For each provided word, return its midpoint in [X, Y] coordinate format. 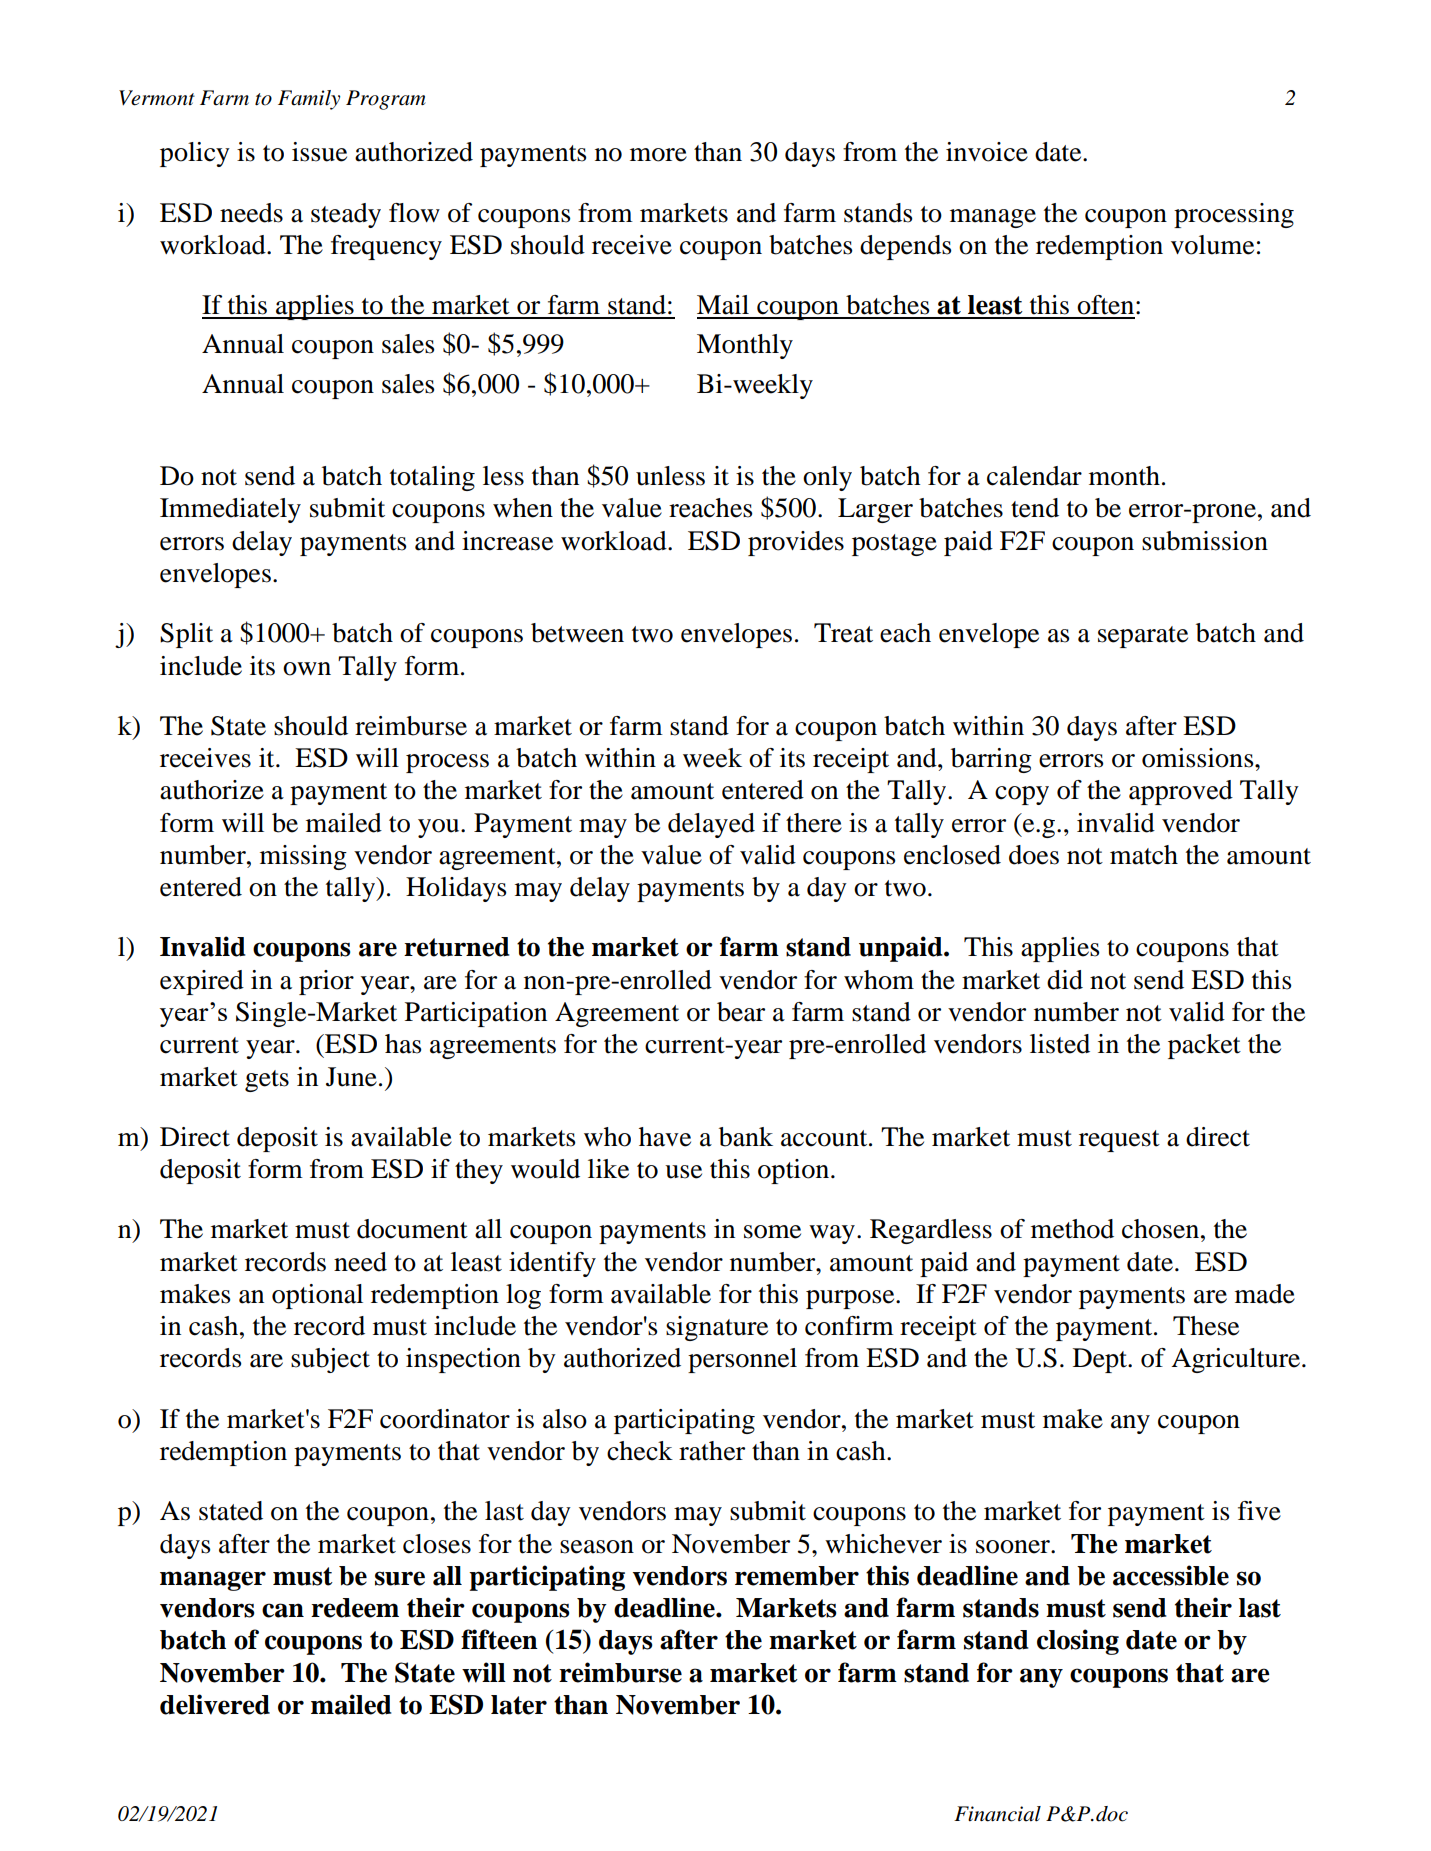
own [307, 669]
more [658, 155]
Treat [843, 633]
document [412, 1229]
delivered [215, 1704]
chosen [1160, 1229]
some [772, 1232]
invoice [987, 152]
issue [319, 152]
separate [1143, 637]
